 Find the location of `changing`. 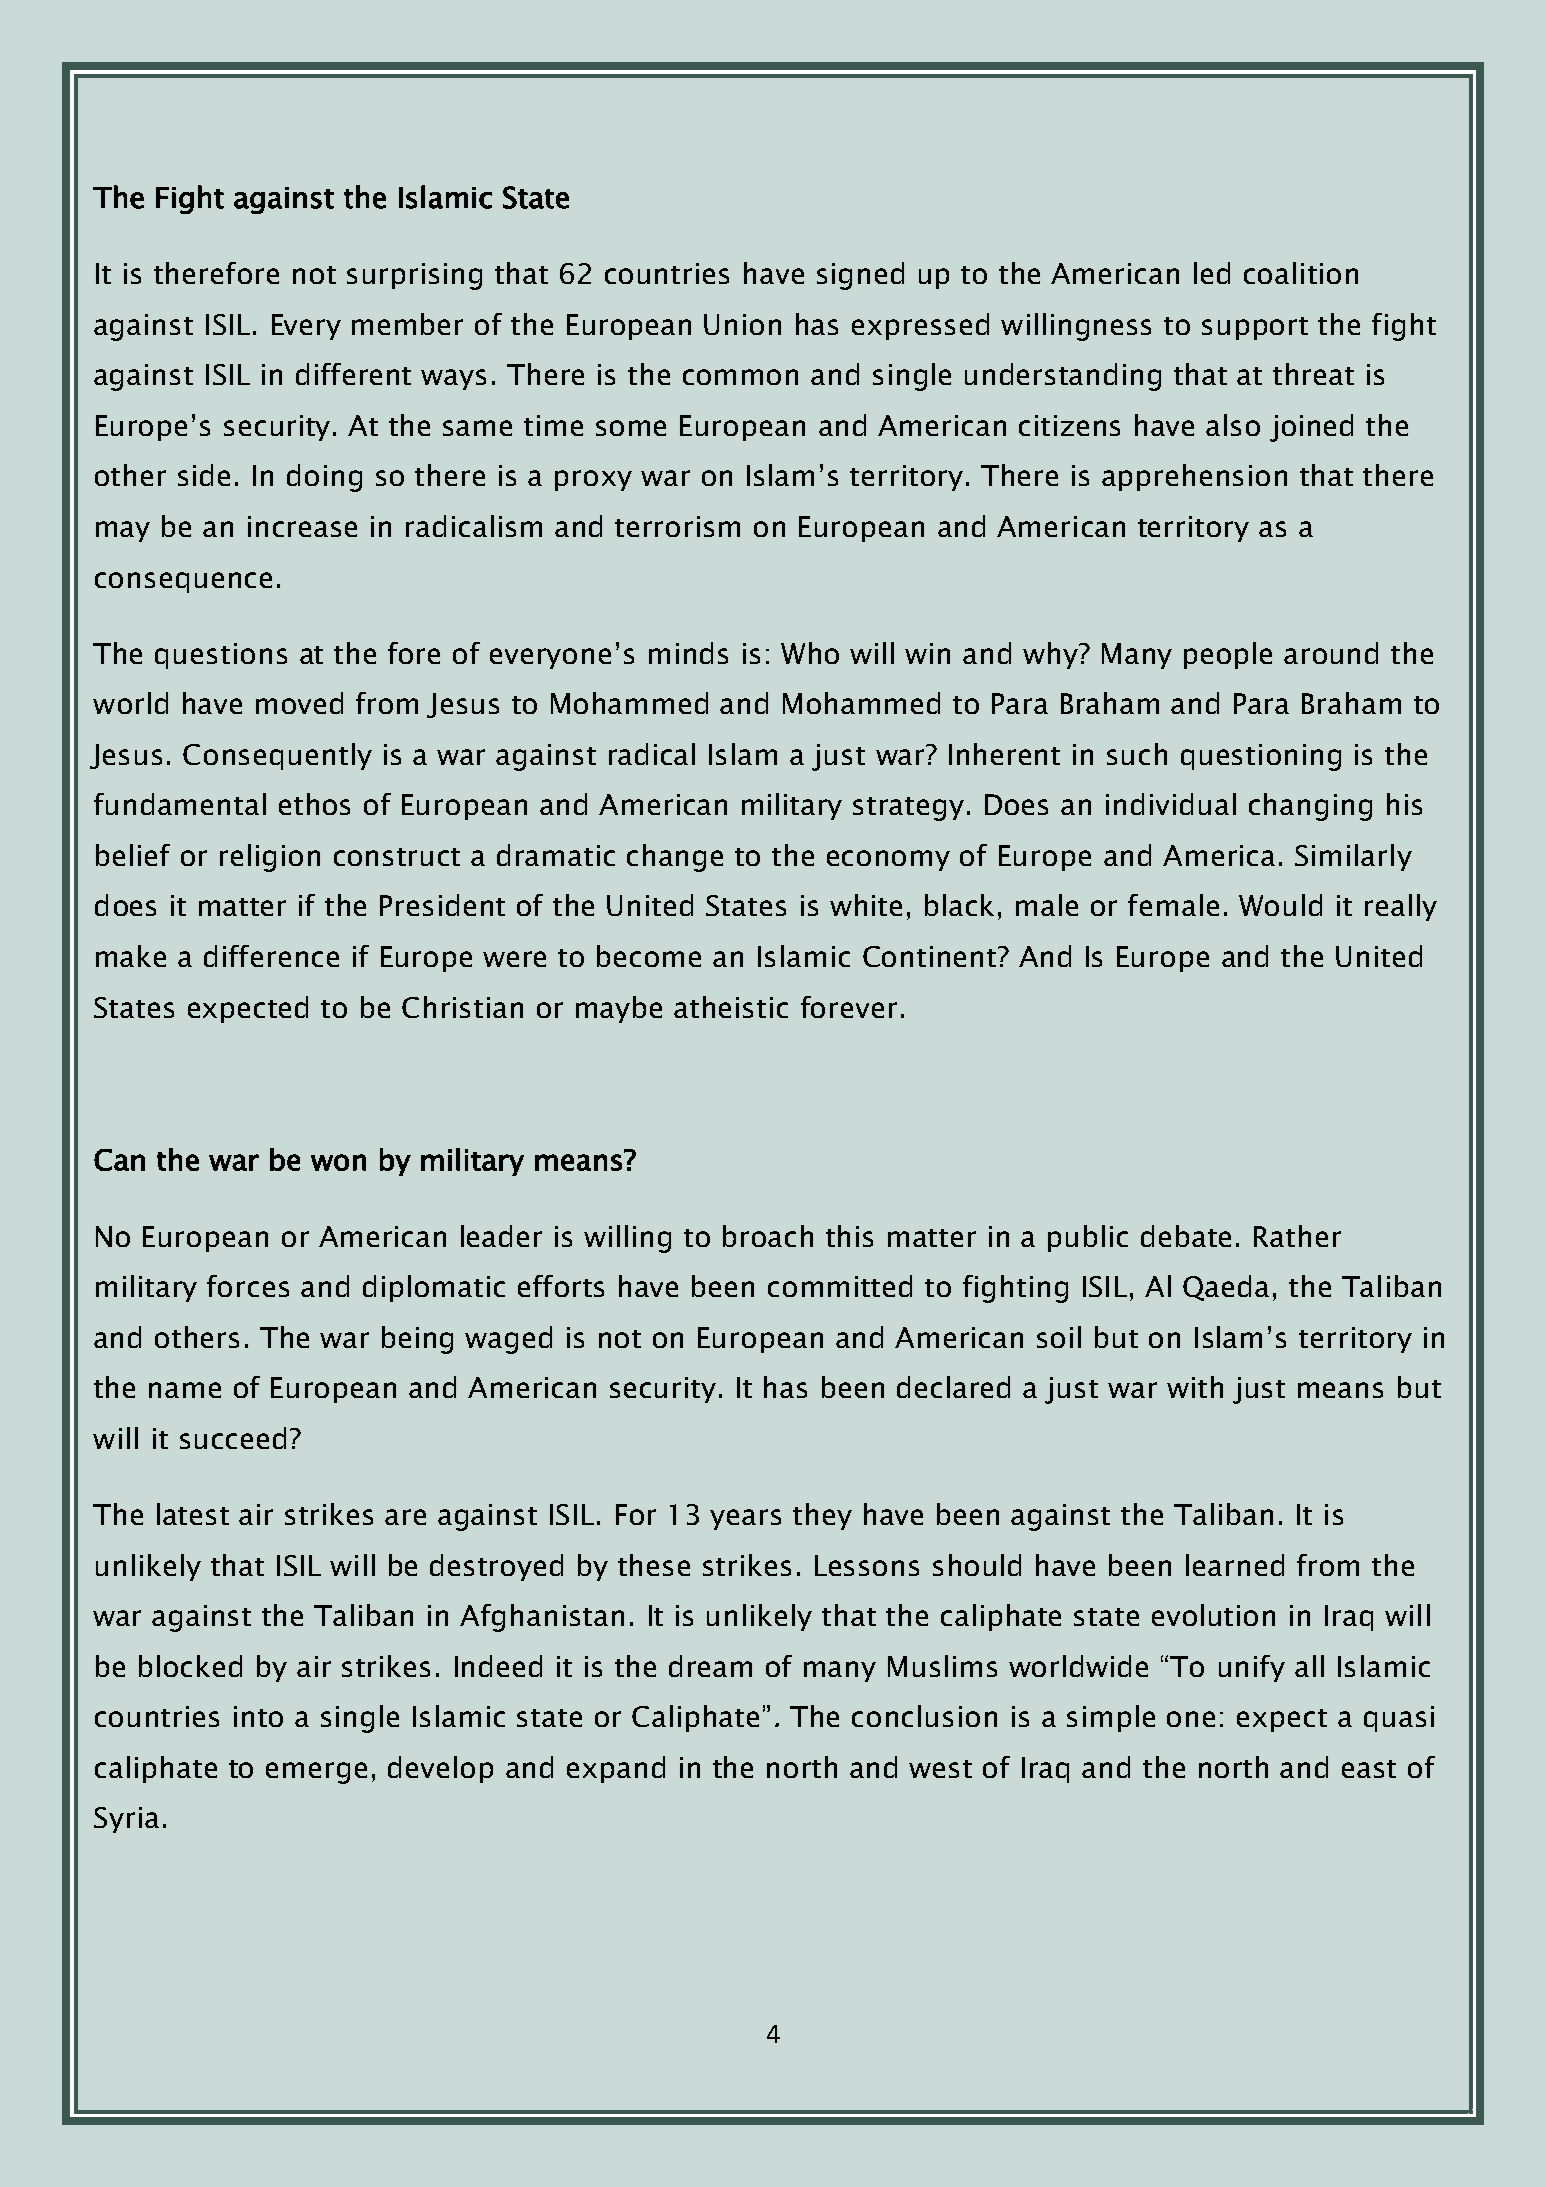

changing is located at coordinates (1310, 807).
